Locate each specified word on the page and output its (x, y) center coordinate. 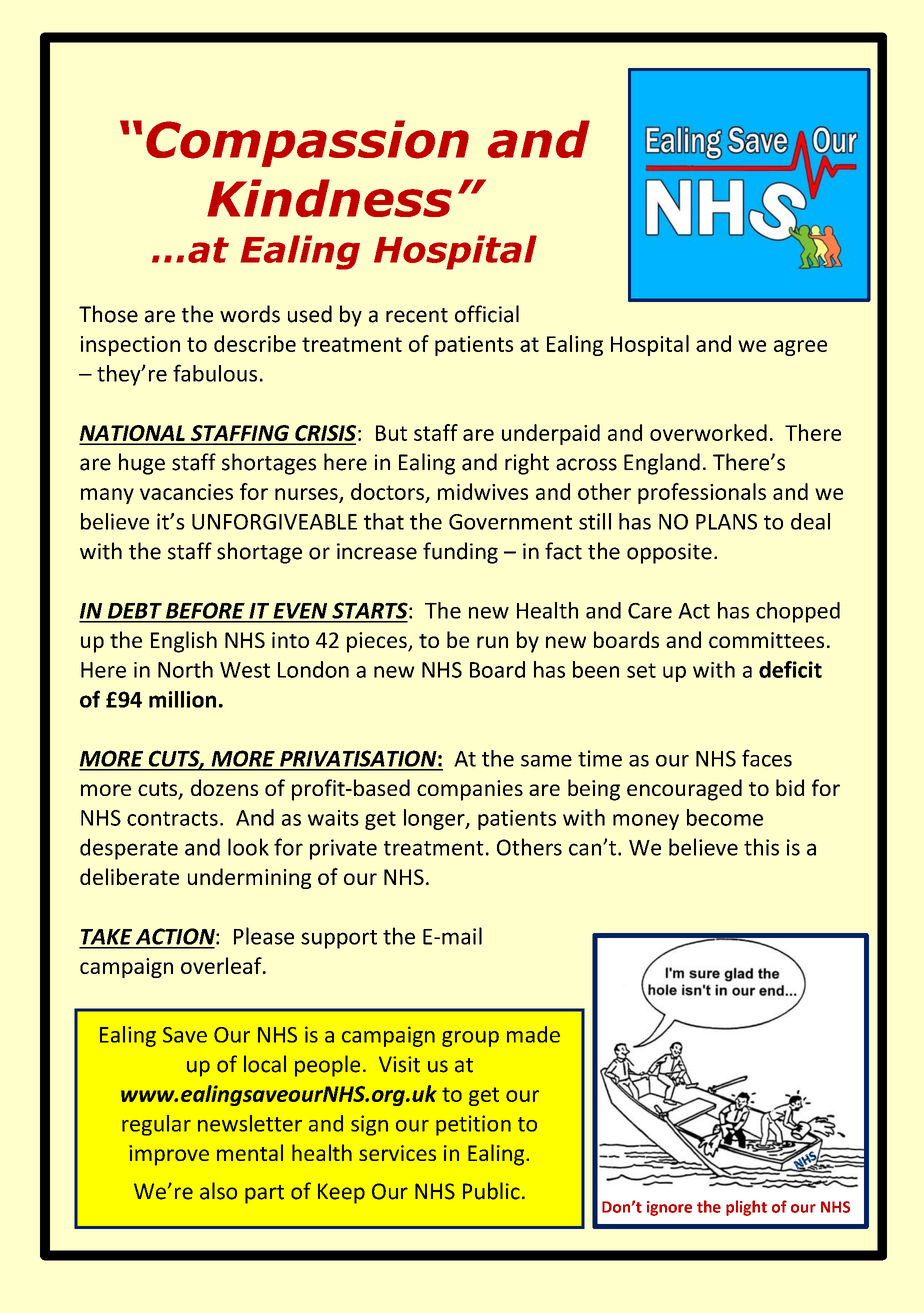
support (339, 939)
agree (800, 348)
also (218, 1191)
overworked (708, 432)
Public (491, 1191)
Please (264, 936)
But (391, 433)
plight (746, 1208)
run (492, 642)
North (185, 669)
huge (142, 464)
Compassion (307, 143)
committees (766, 640)
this (761, 847)
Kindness (329, 198)
